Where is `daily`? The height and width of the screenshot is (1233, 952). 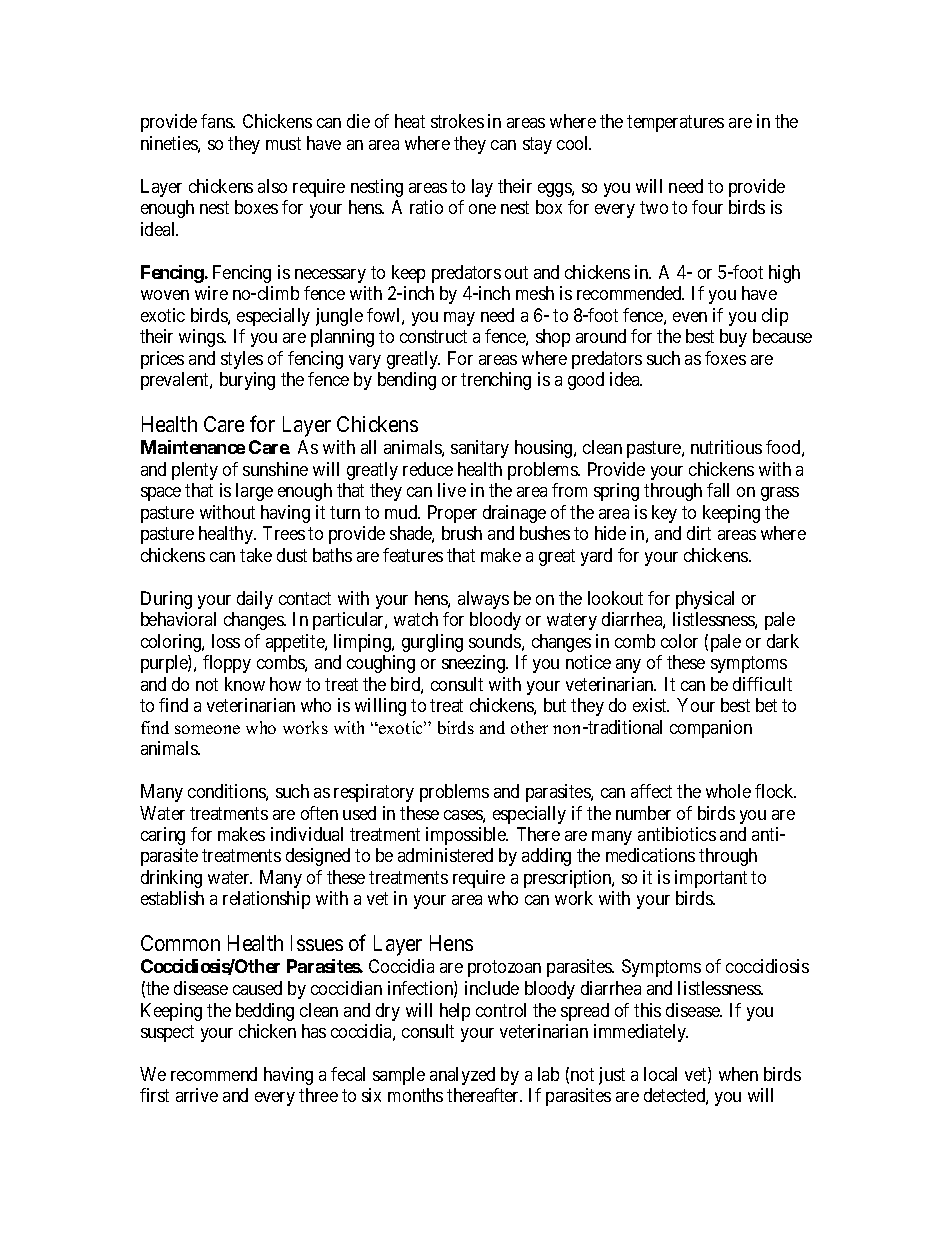 daily is located at coordinates (255, 600).
